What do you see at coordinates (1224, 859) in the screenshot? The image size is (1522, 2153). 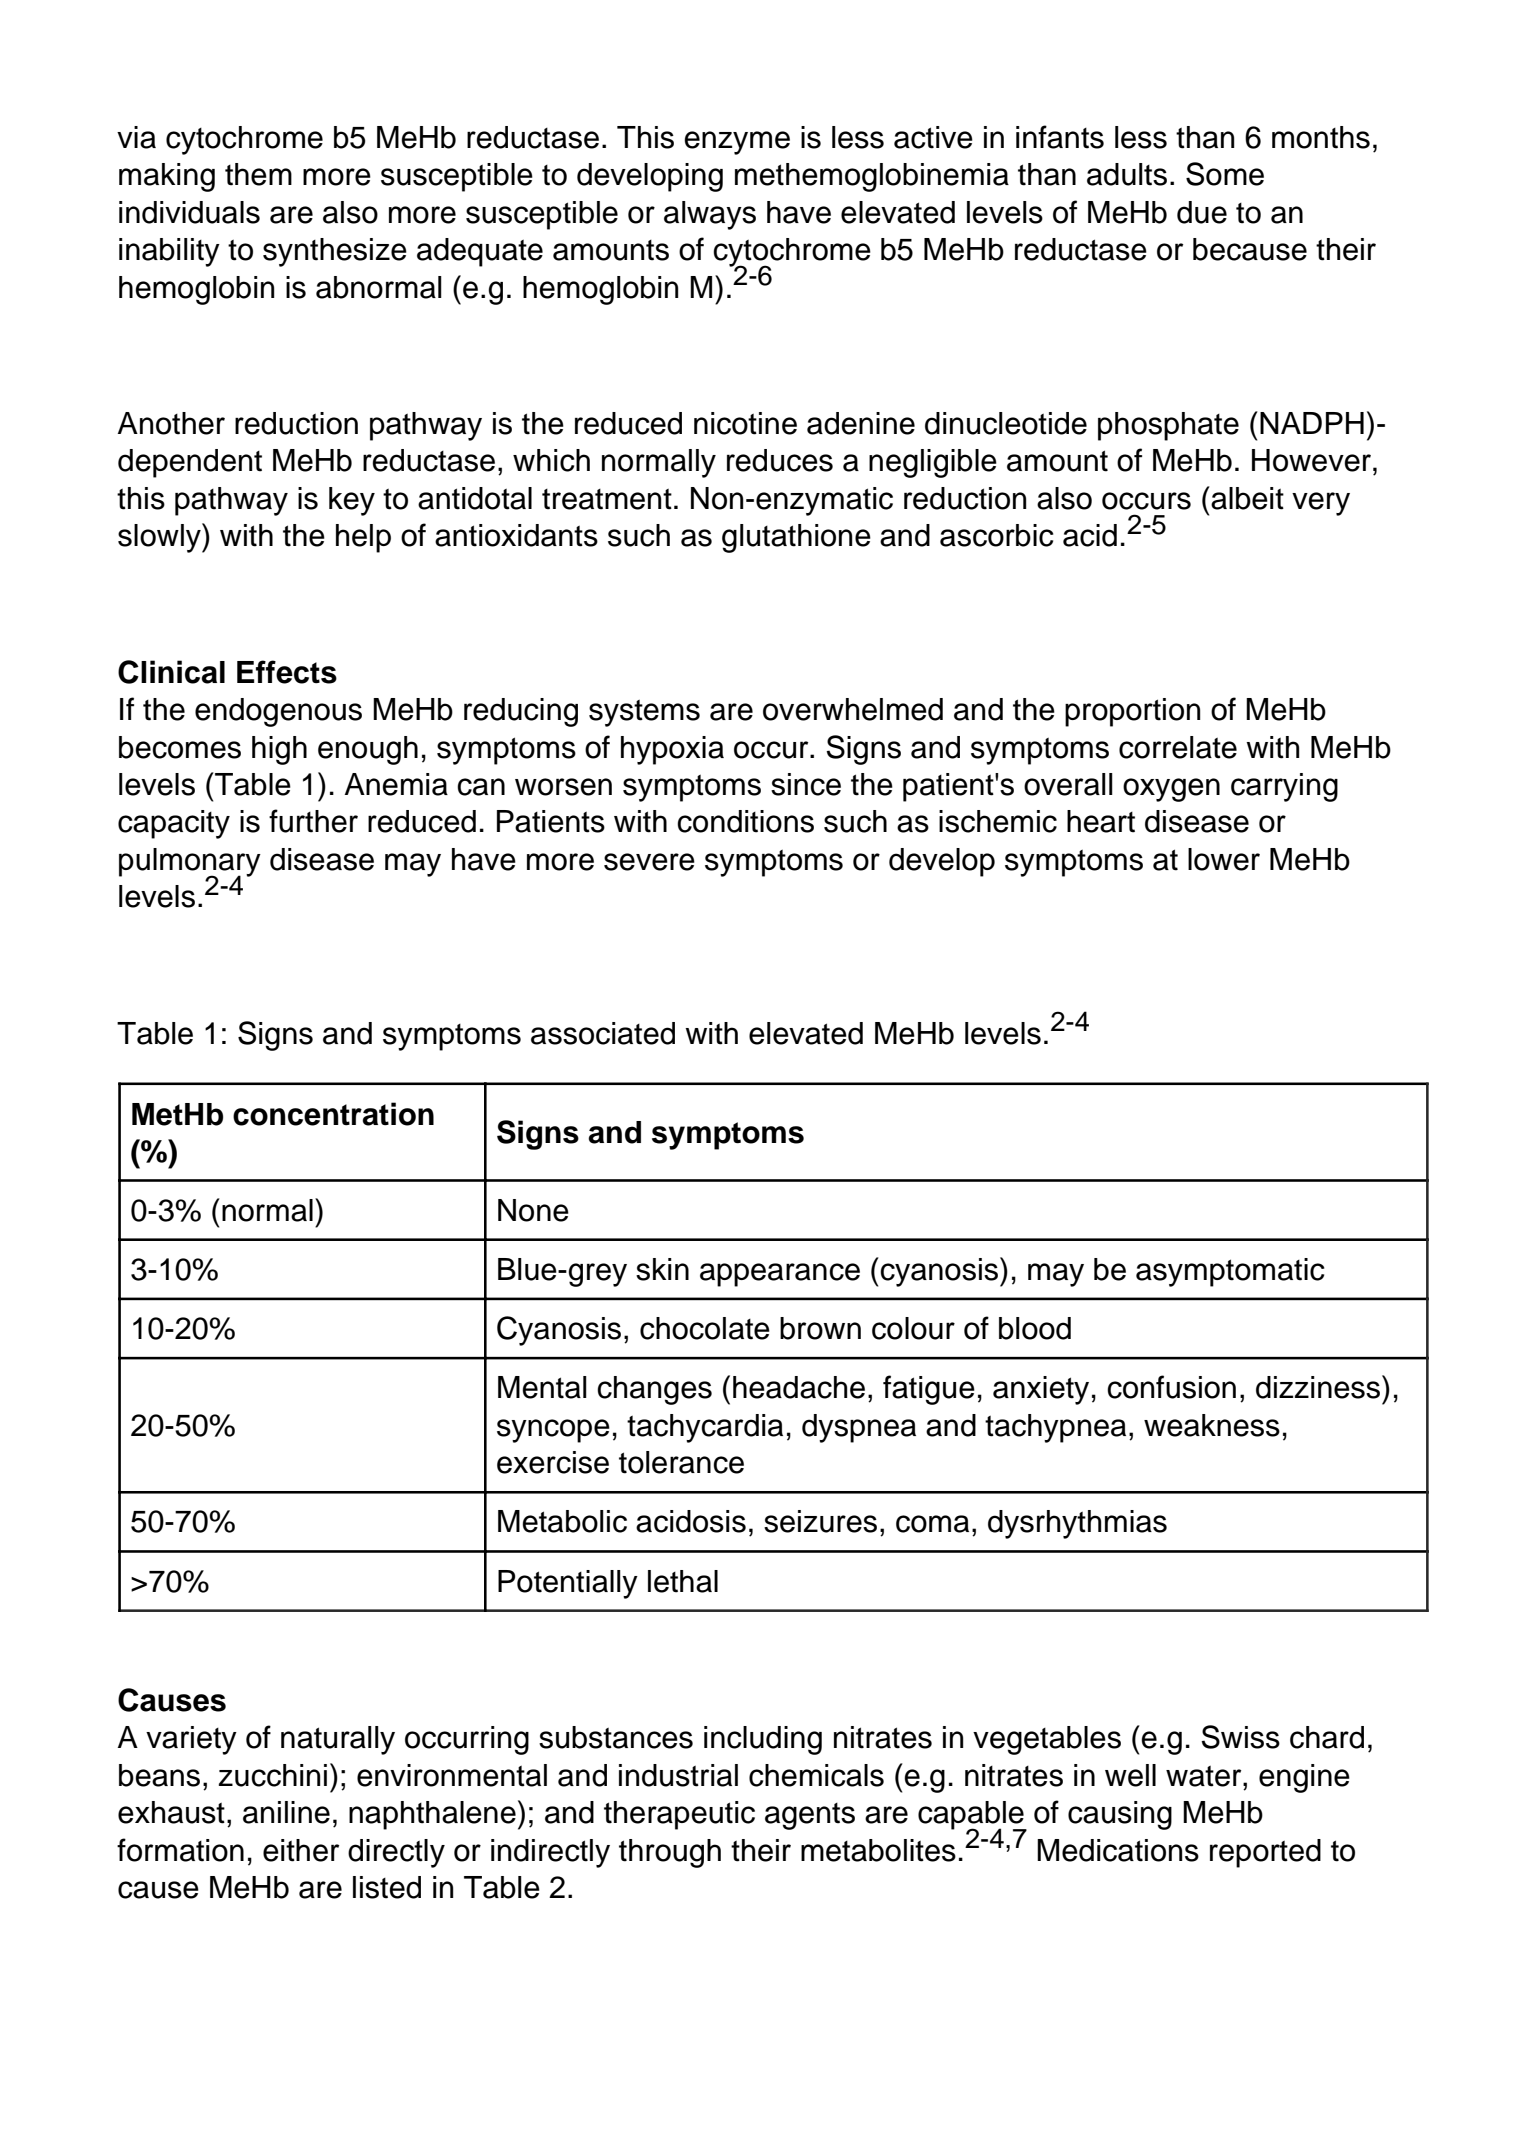 I see `lower` at bounding box center [1224, 859].
